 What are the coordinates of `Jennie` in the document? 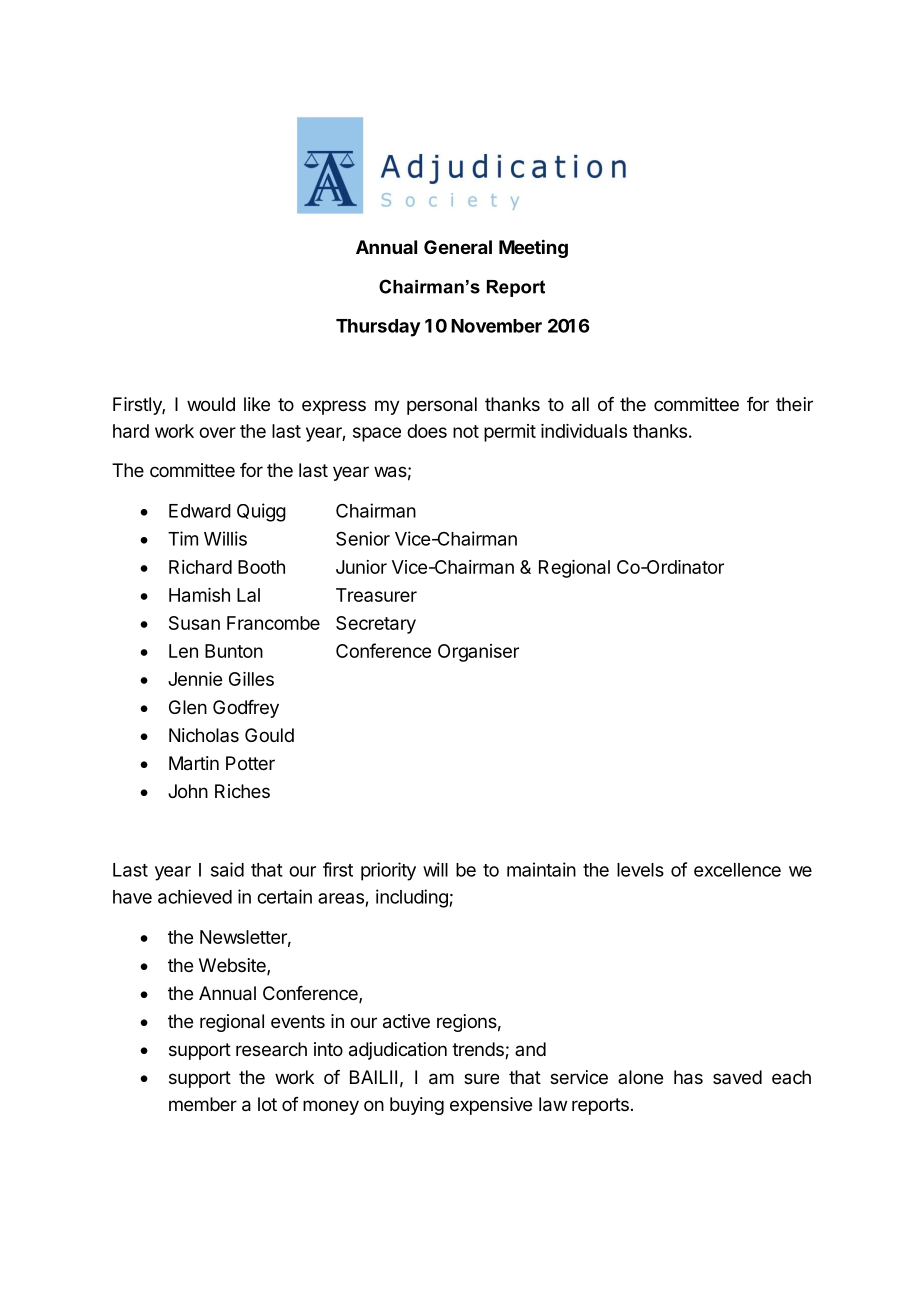 It's located at (195, 679).
